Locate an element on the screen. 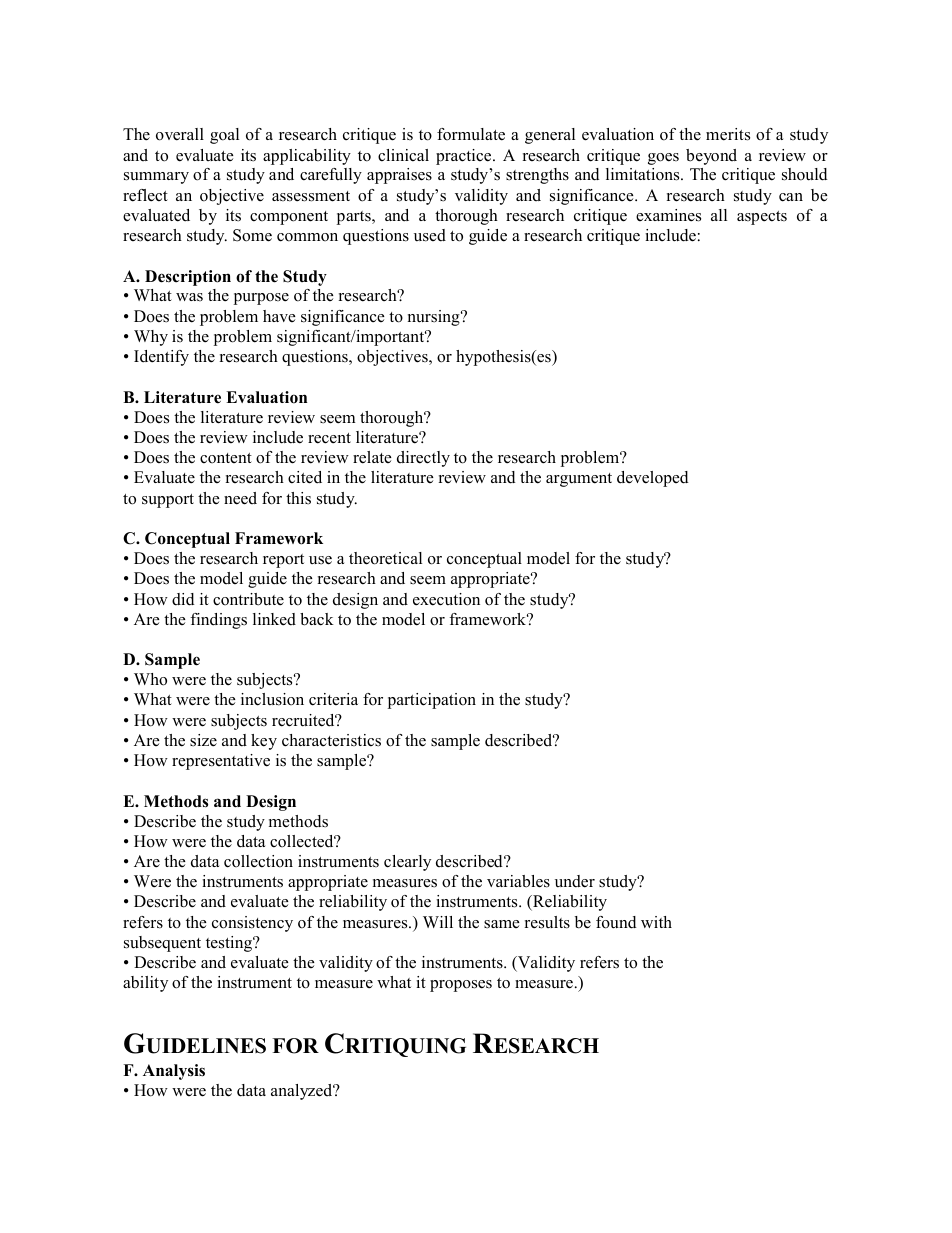  contribute is located at coordinates (248, 599).
